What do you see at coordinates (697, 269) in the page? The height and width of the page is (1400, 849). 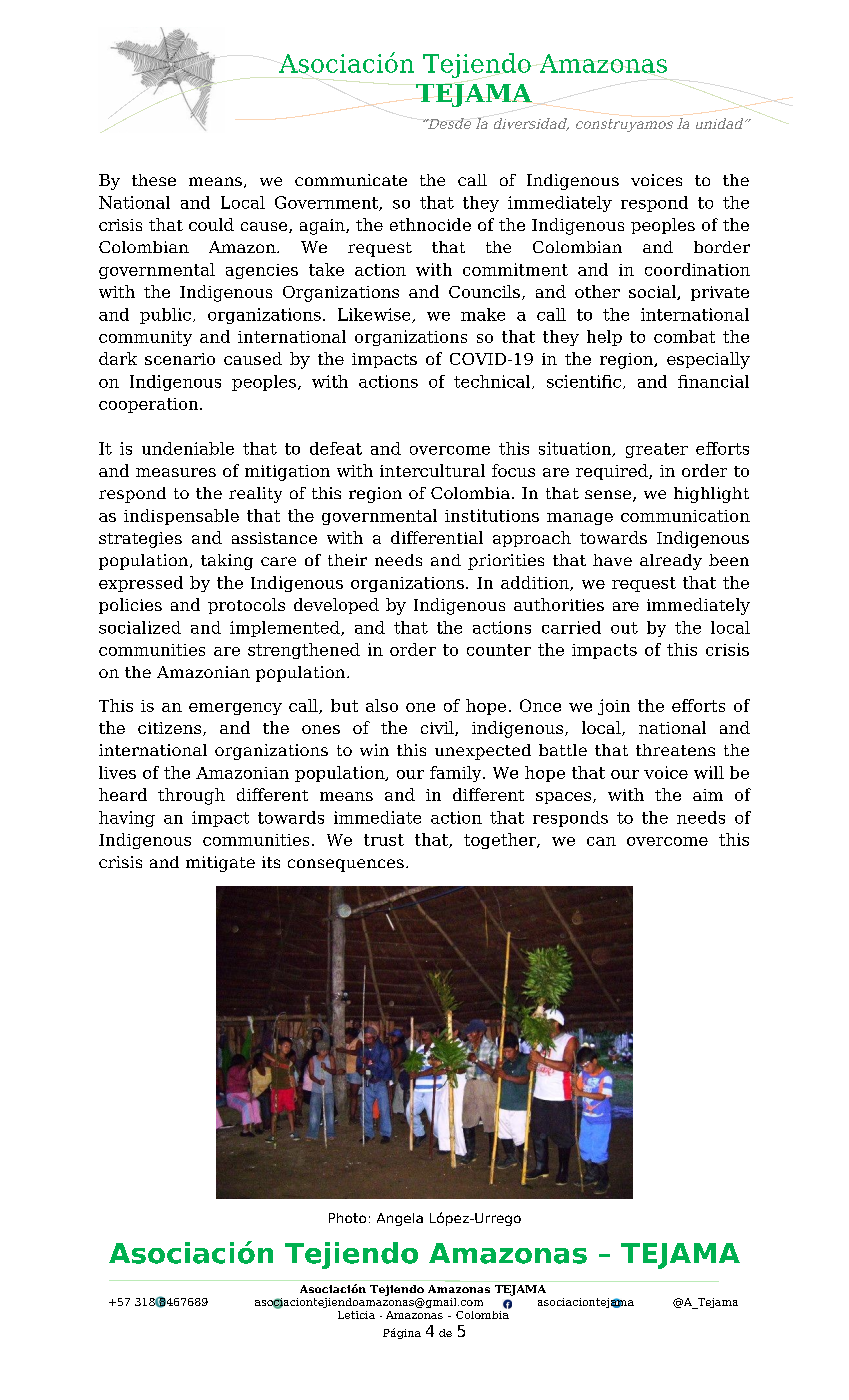 I see `coordination` at bounding box center [697, 269].
